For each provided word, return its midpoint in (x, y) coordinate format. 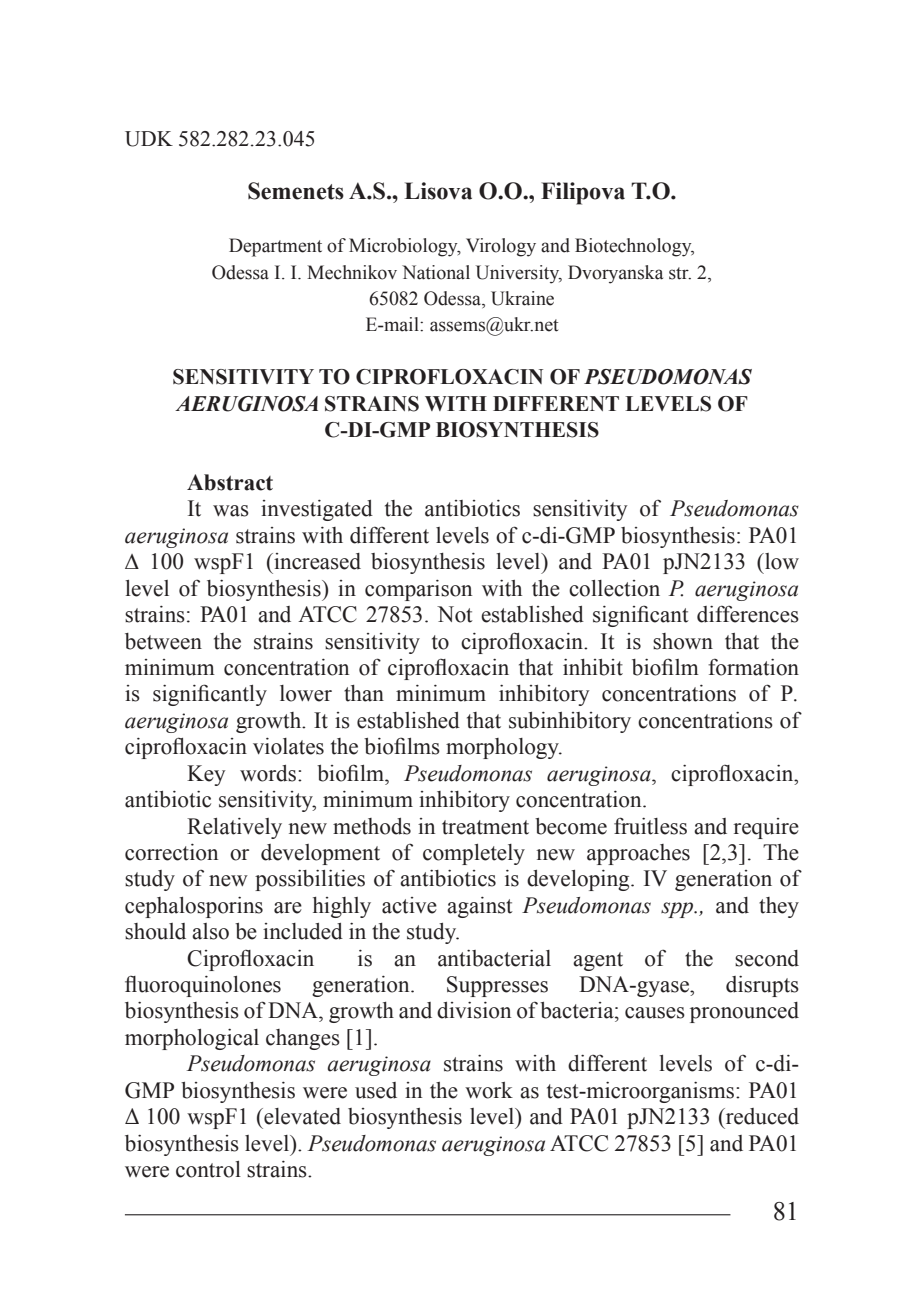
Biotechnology (634, 247)
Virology (501, 247)
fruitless (650, 826)
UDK (149, 139)
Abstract (230, 482)
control (208, 1169)
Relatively (234, 828)
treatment (485, 827)
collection (614, 588)
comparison (418, 590)
